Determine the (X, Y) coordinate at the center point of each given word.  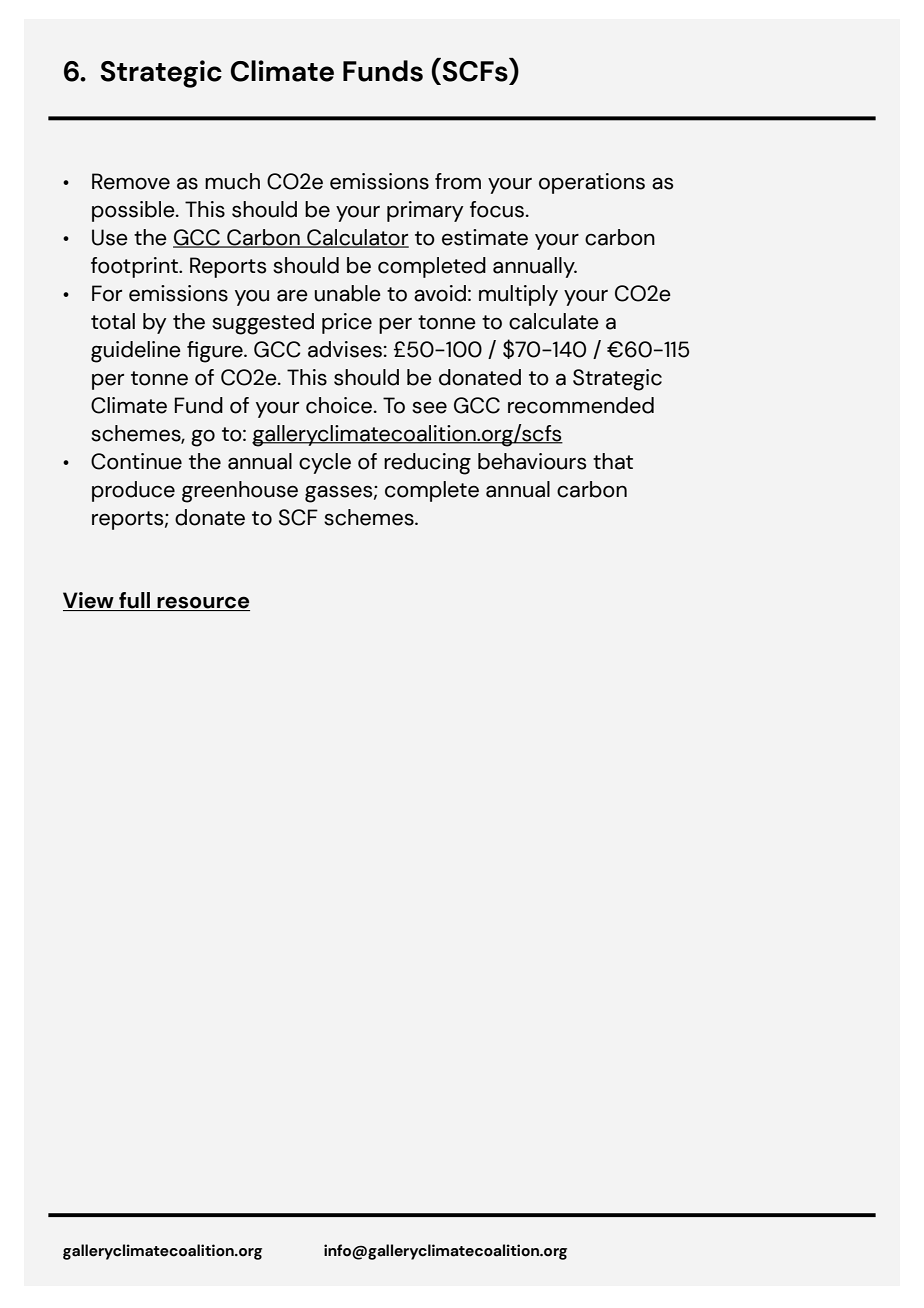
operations (592, 183)
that (613, 461)
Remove (131, 181)
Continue (136, 461)
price (347, 323)
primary (425, 211)
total (113, 321)
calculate (554, 321)
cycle (325, 463)
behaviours (532, 461)
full (134, 601)
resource (202, 603)
